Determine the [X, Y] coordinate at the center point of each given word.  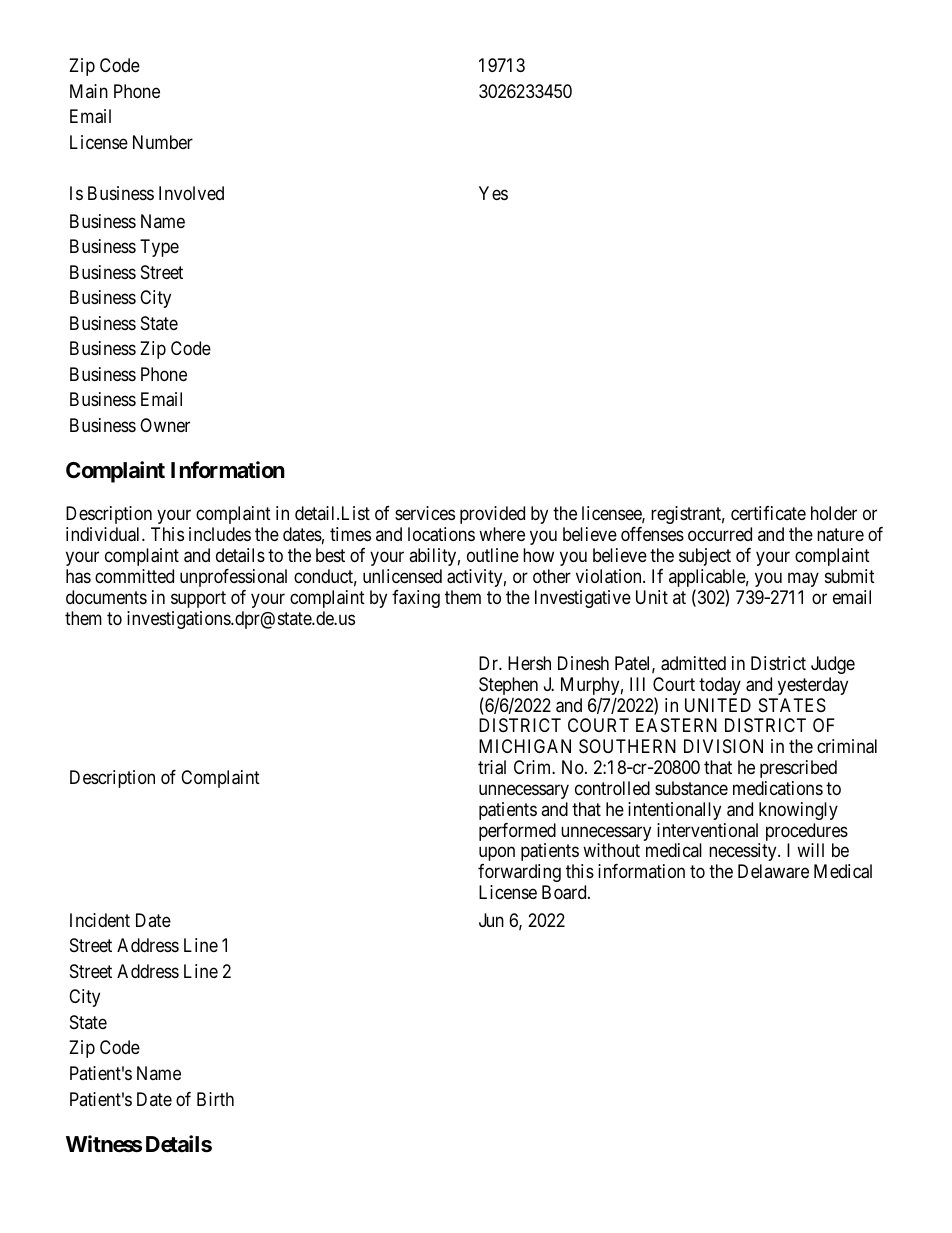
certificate [768, 513]
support [198, 599]
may [803, 579]
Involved [191, 193]
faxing [416, 599]
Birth [215, 1099]
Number [163, 142]
